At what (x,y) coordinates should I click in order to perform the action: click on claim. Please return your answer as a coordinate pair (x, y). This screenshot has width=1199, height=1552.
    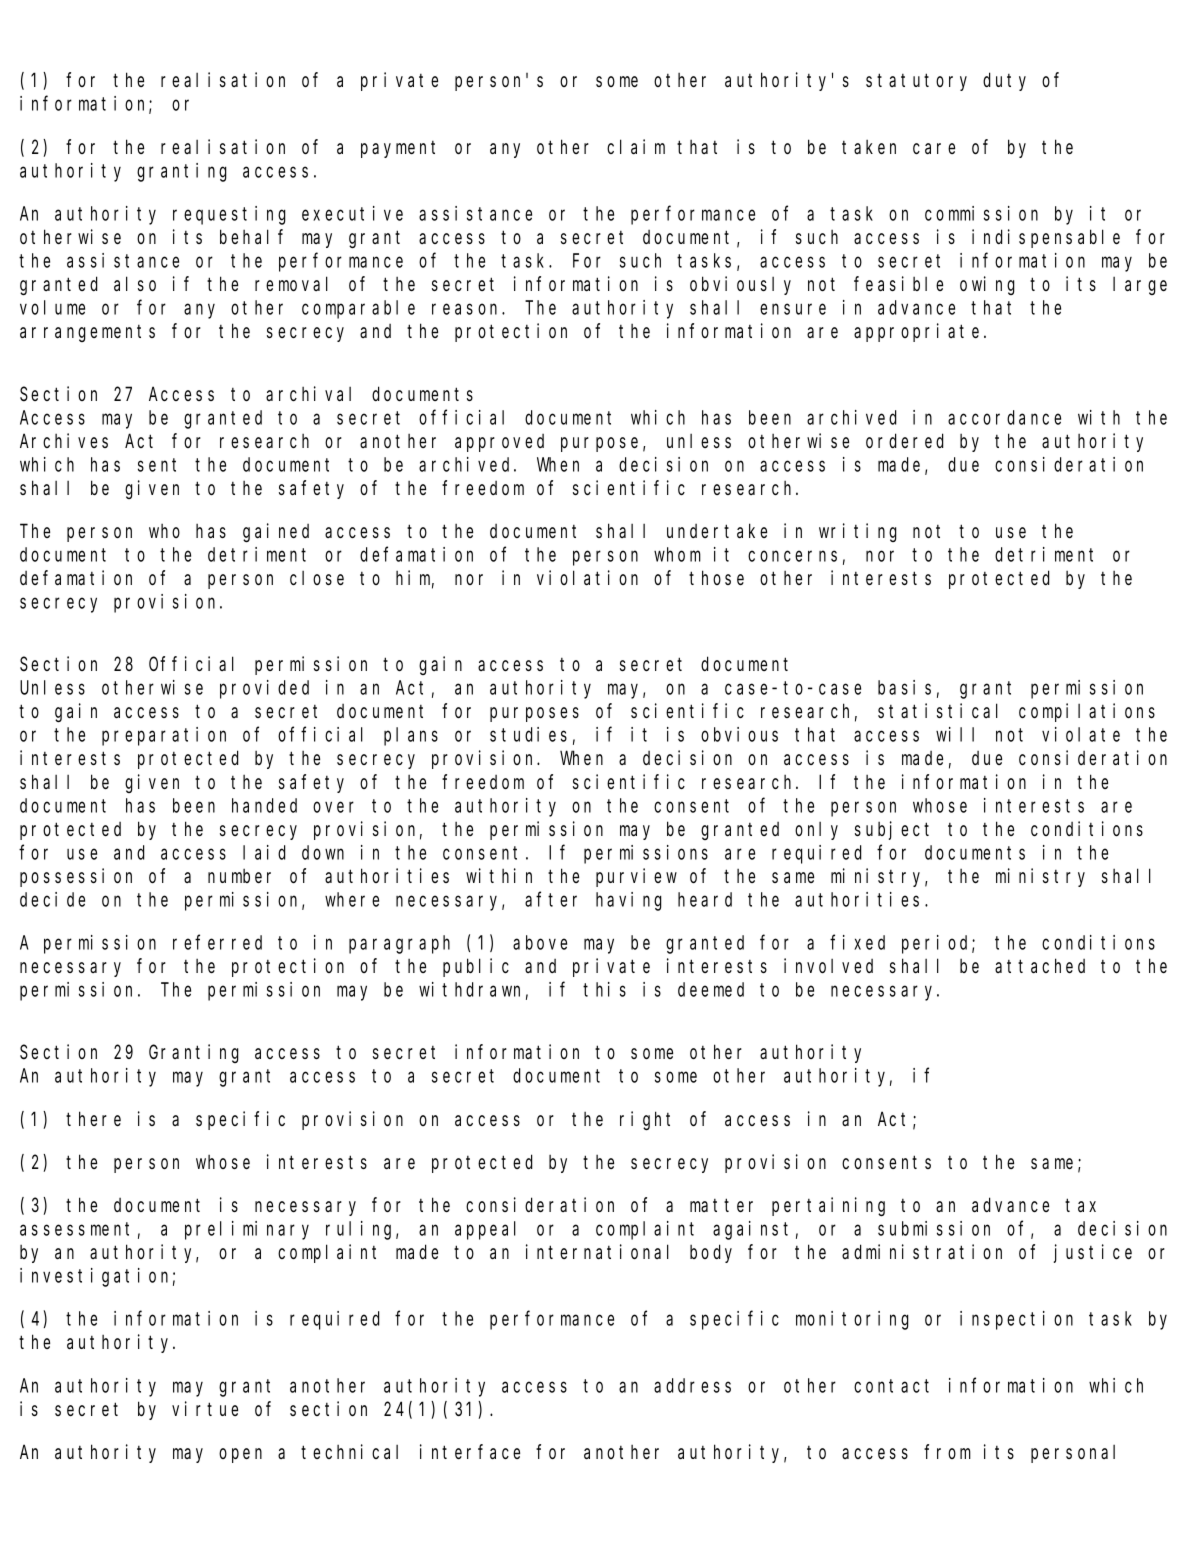
    Looking at the image, I should click on (636, 147).
